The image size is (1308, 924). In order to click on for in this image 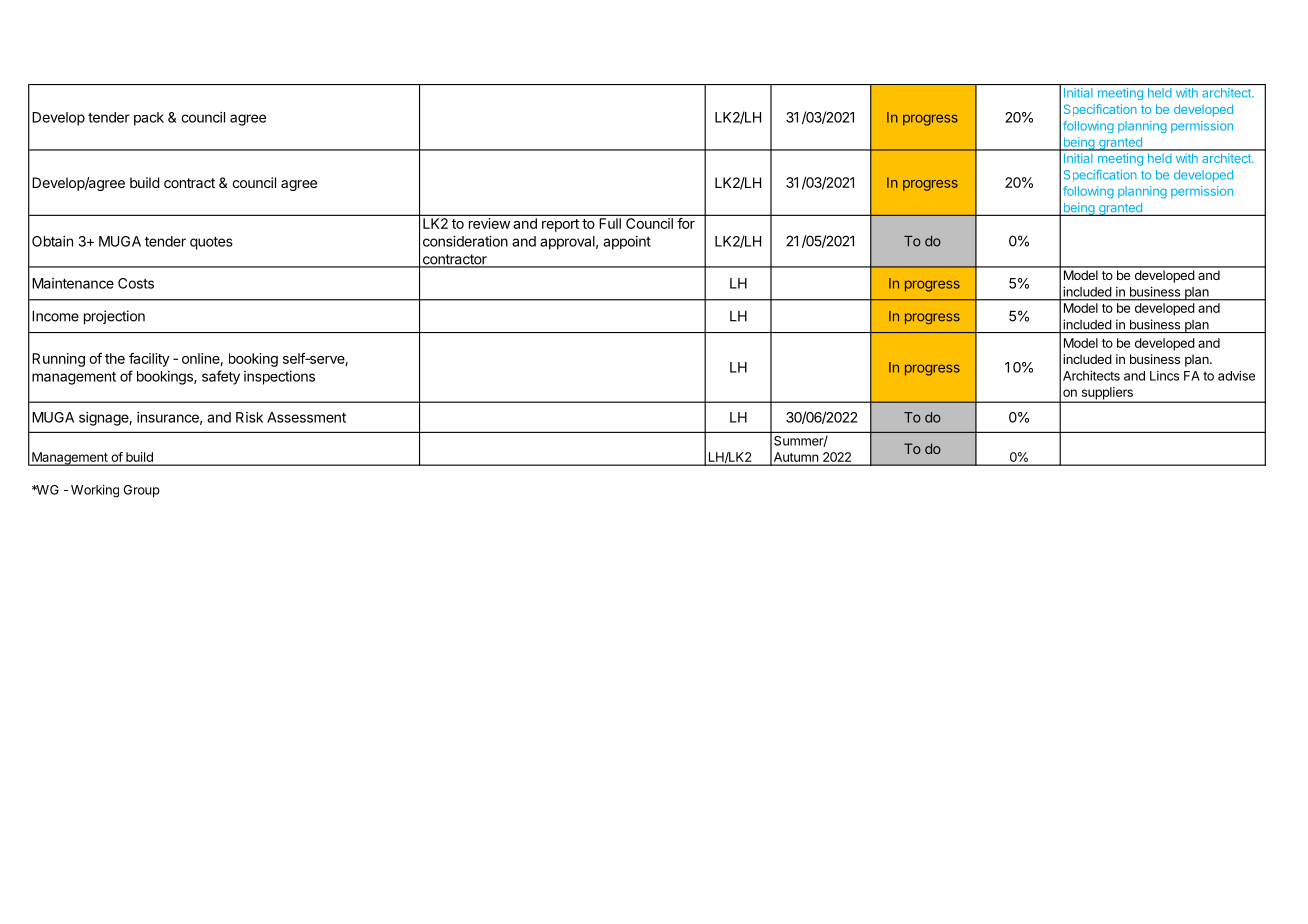, I will do `click(686, 223)`.
